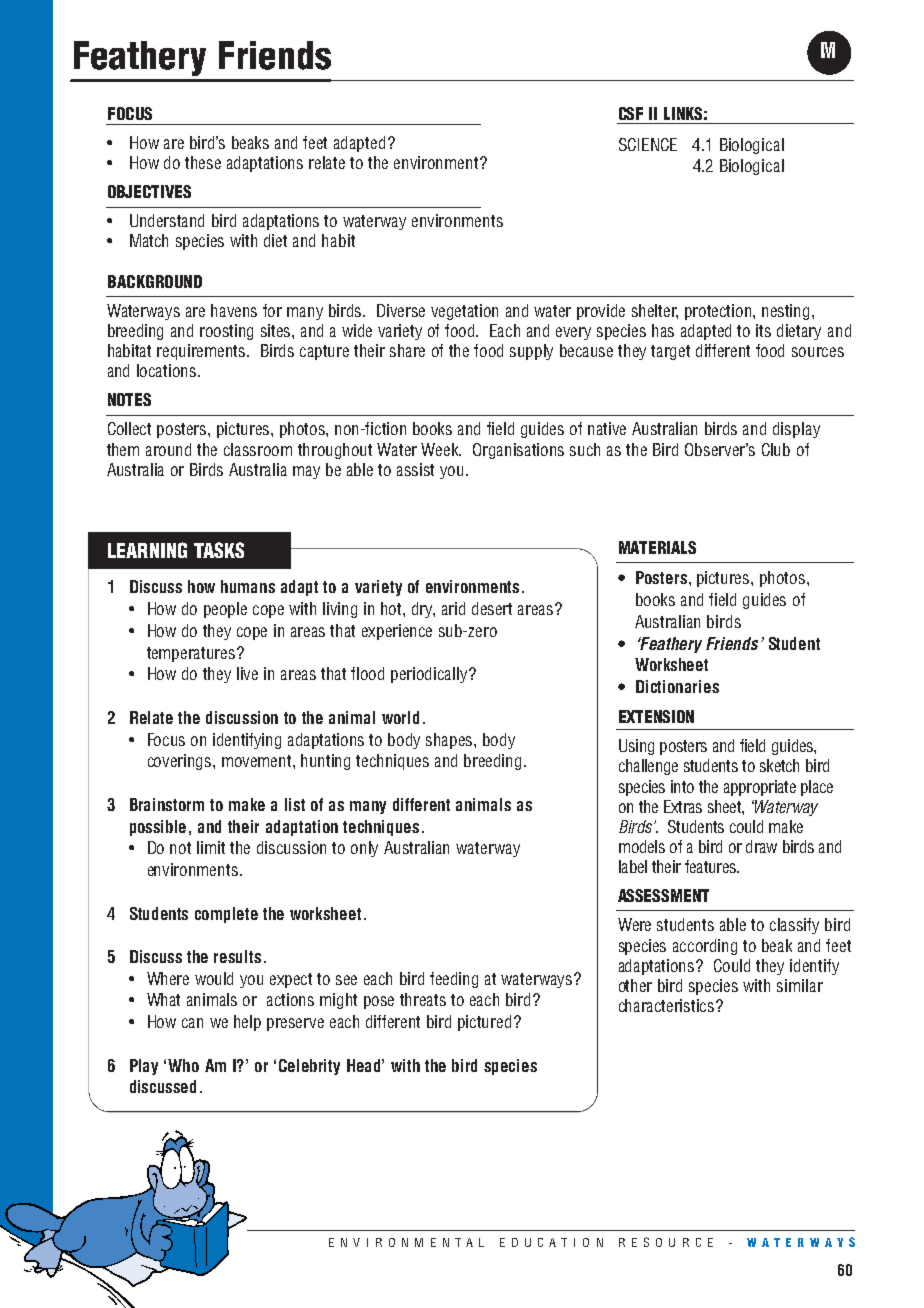  What do you see at coordinates (453, 608) in the screenshot?
I see `arid` at bounding box center [453, 608].
